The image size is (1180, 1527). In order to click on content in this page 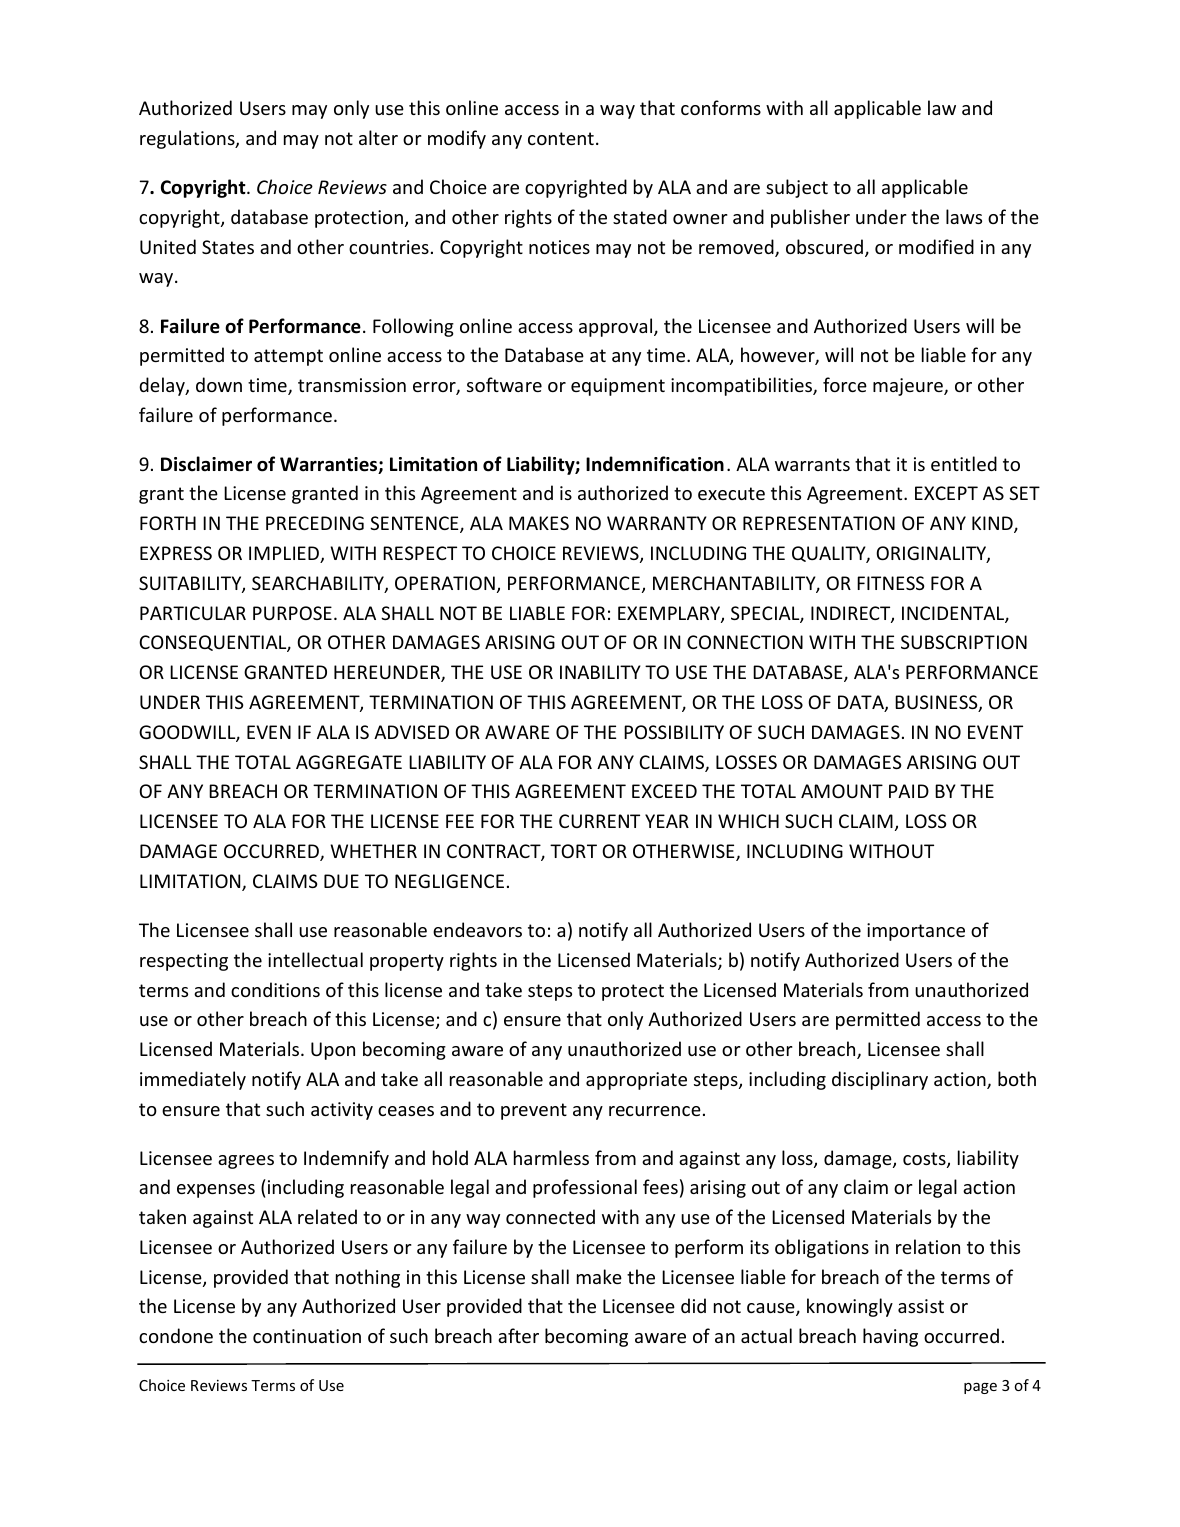, I will do `click(561, 138)`.
